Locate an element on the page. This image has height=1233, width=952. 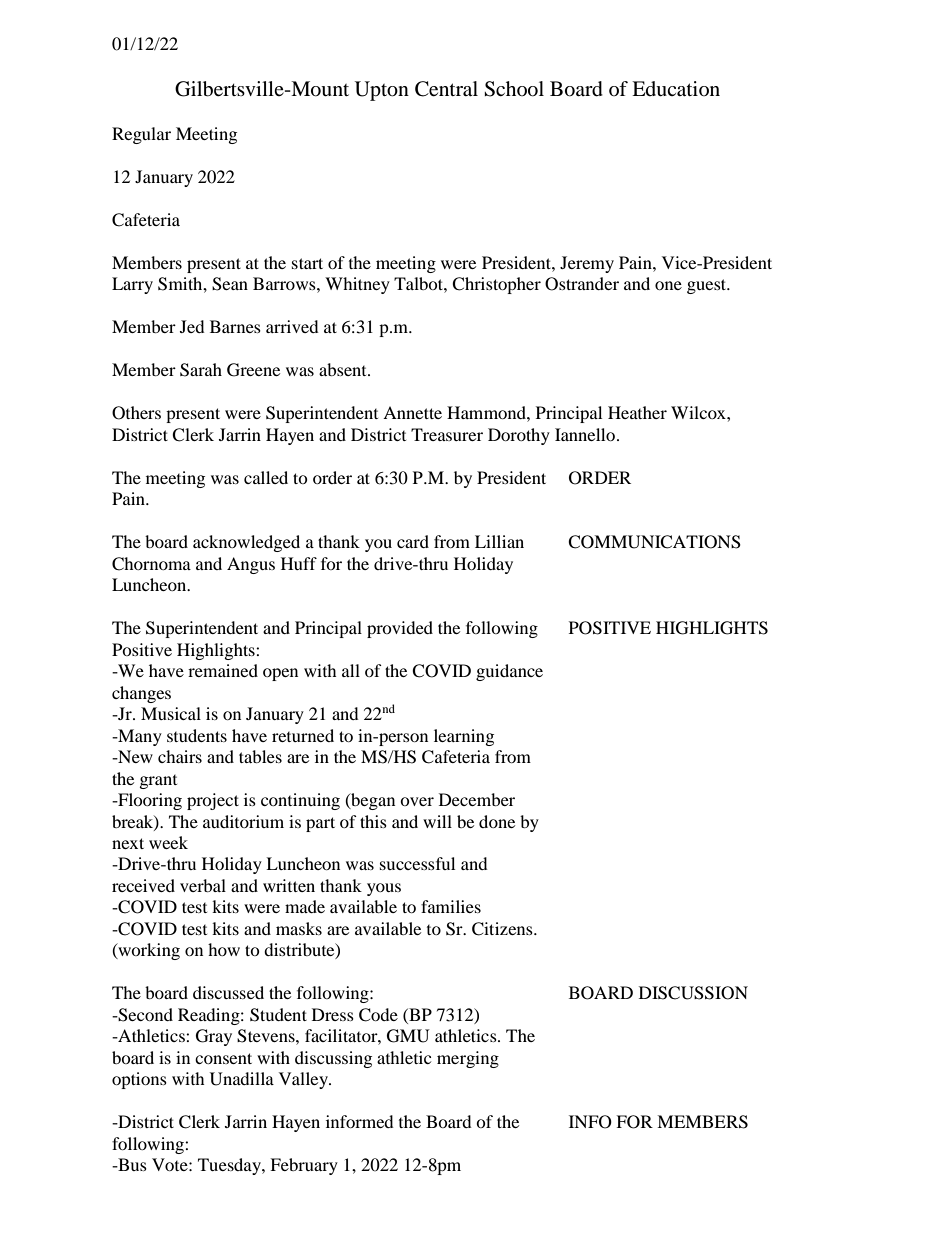
remained is located at coordinates (223, 670).
